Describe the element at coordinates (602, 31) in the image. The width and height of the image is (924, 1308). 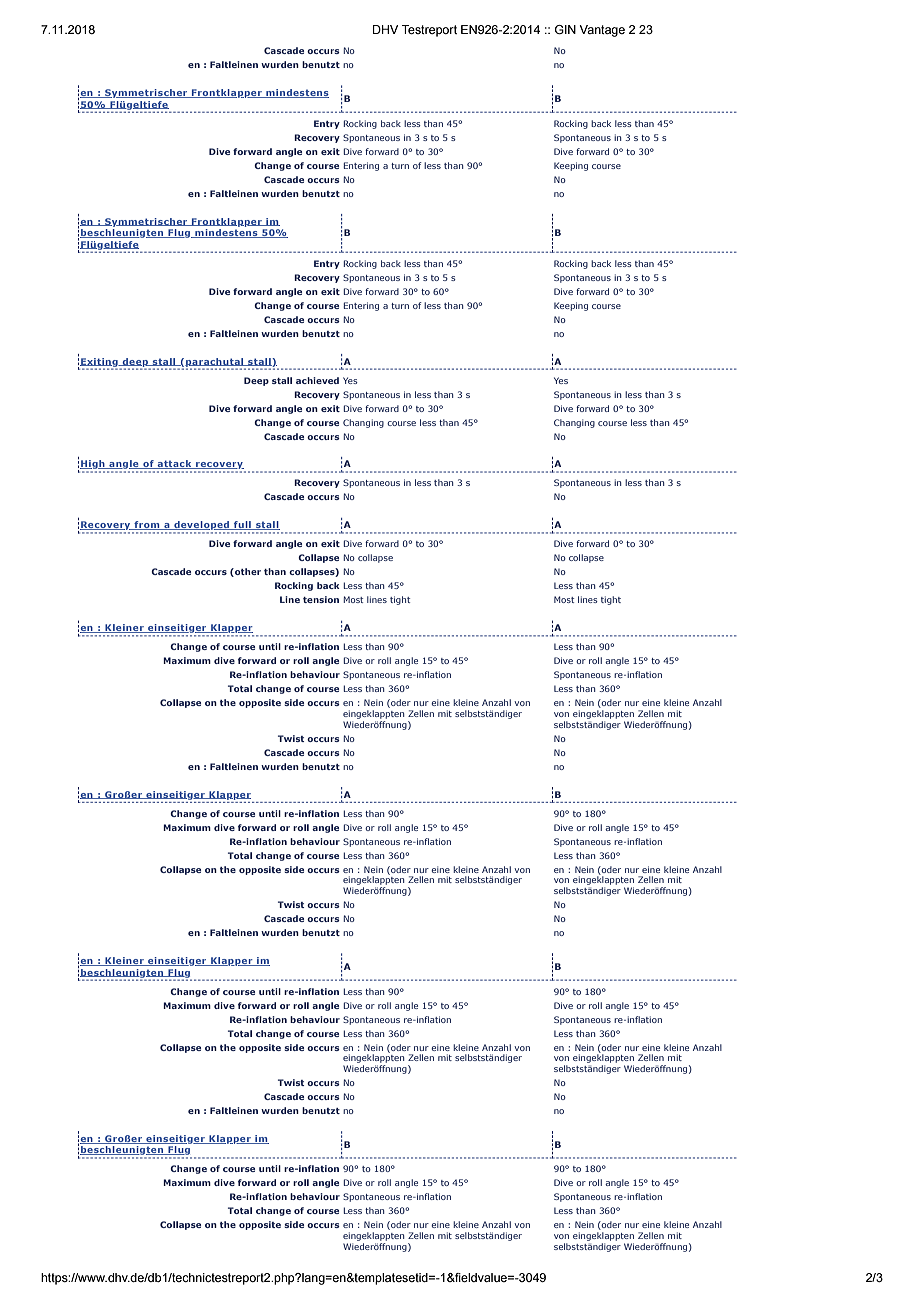
I see `Vantage` at that location.
